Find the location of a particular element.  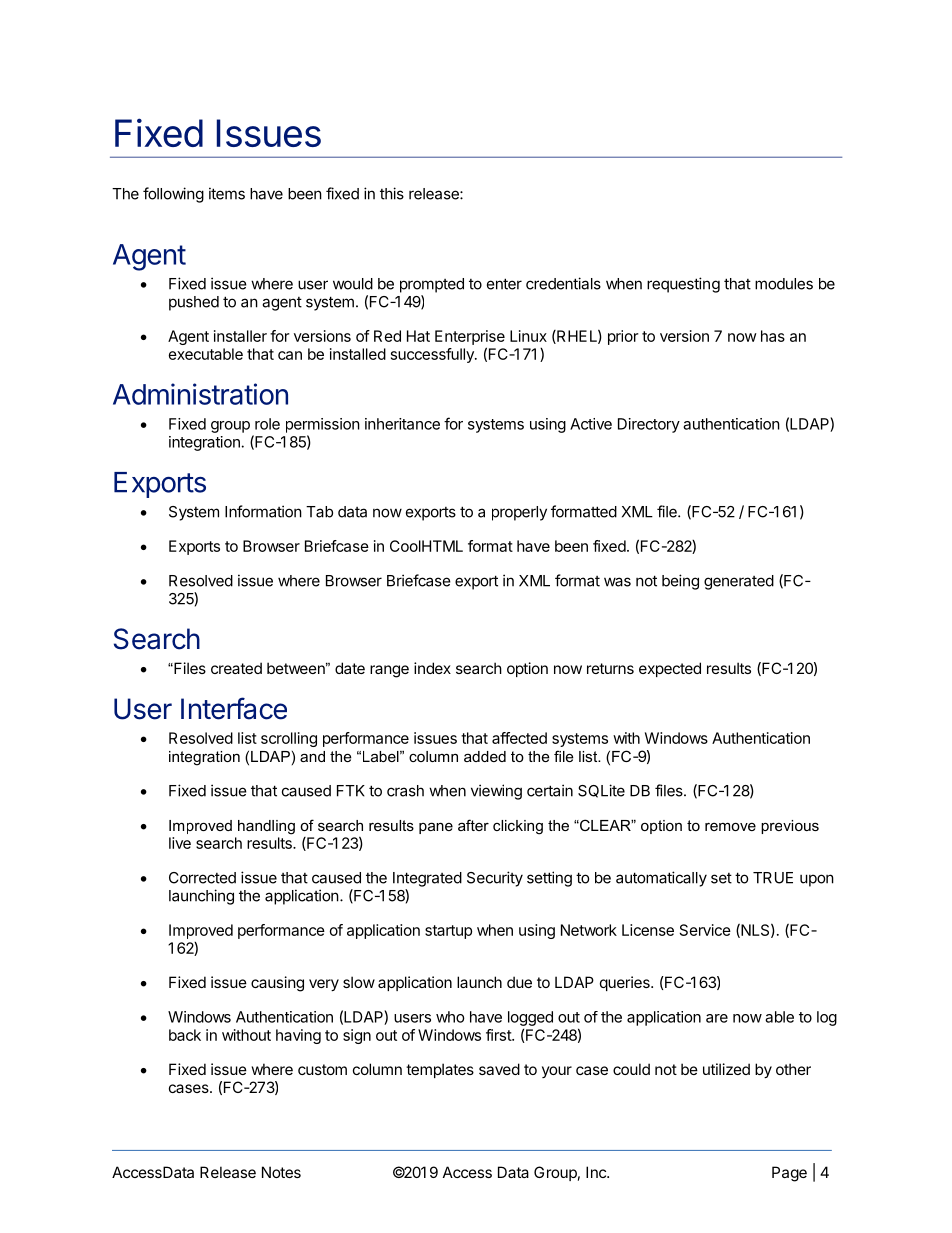

index is located at coordinates (432, 668).
